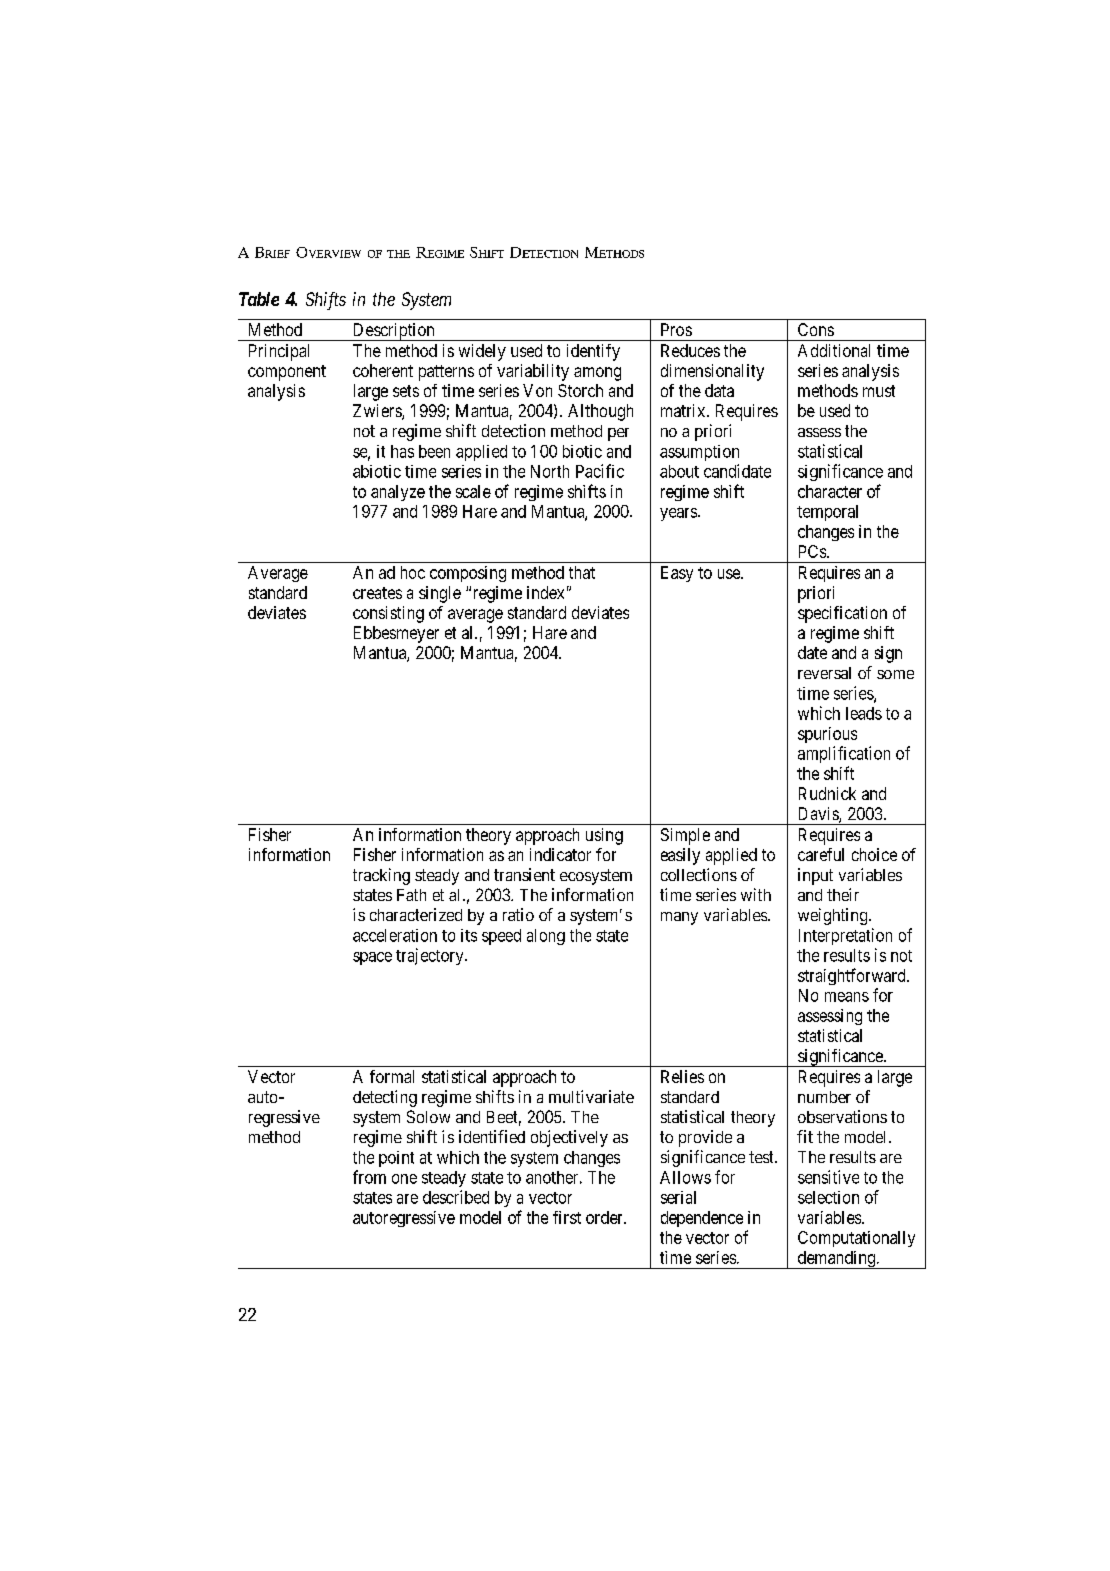 The width and height of the screenshot is (1110, 1571). What do you see at coordinates (377, 593) in the screenshot?
I see `creates` at bounding box center [377, 593].
